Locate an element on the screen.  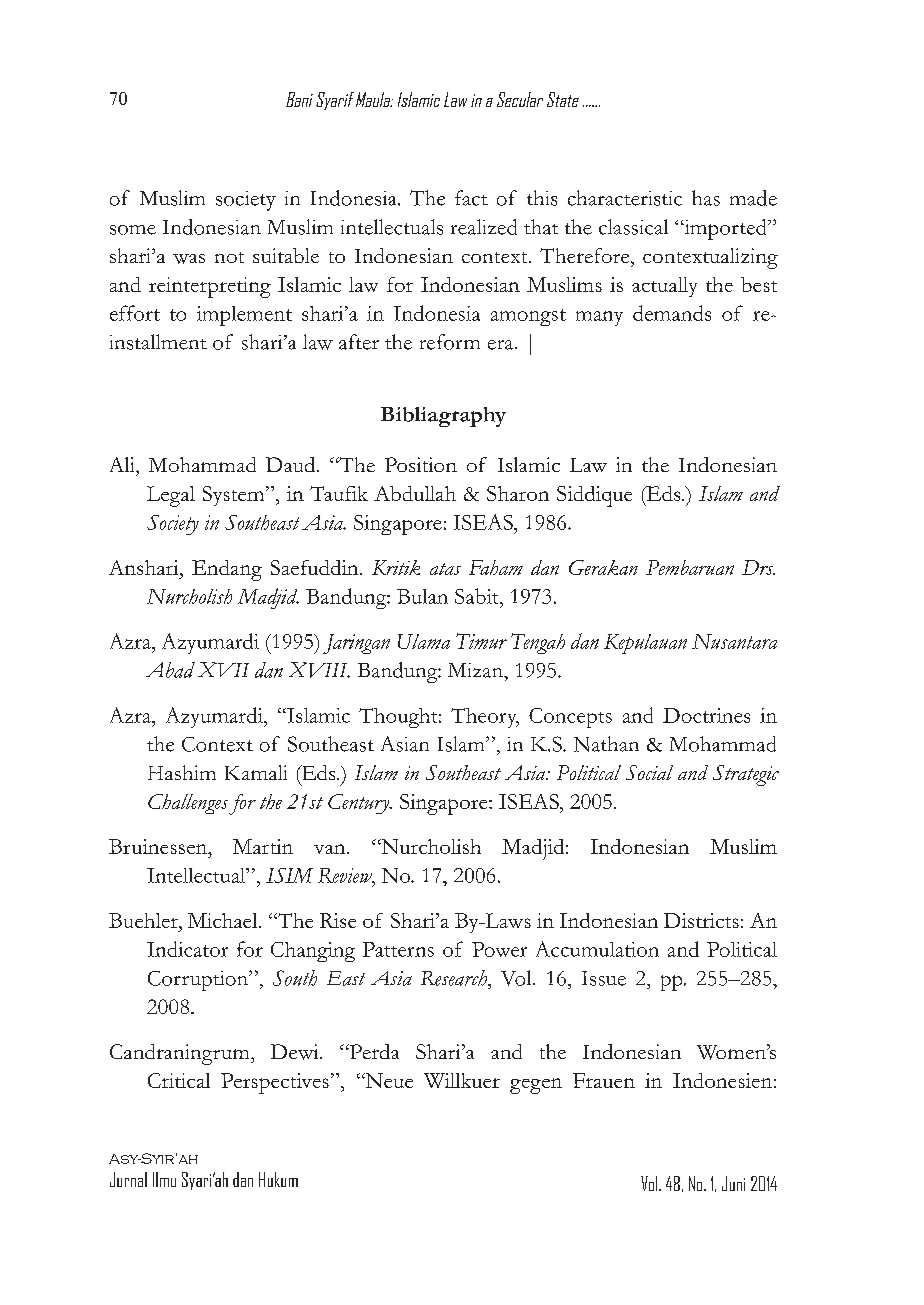
Michael is located at coordinates (224, 920).
